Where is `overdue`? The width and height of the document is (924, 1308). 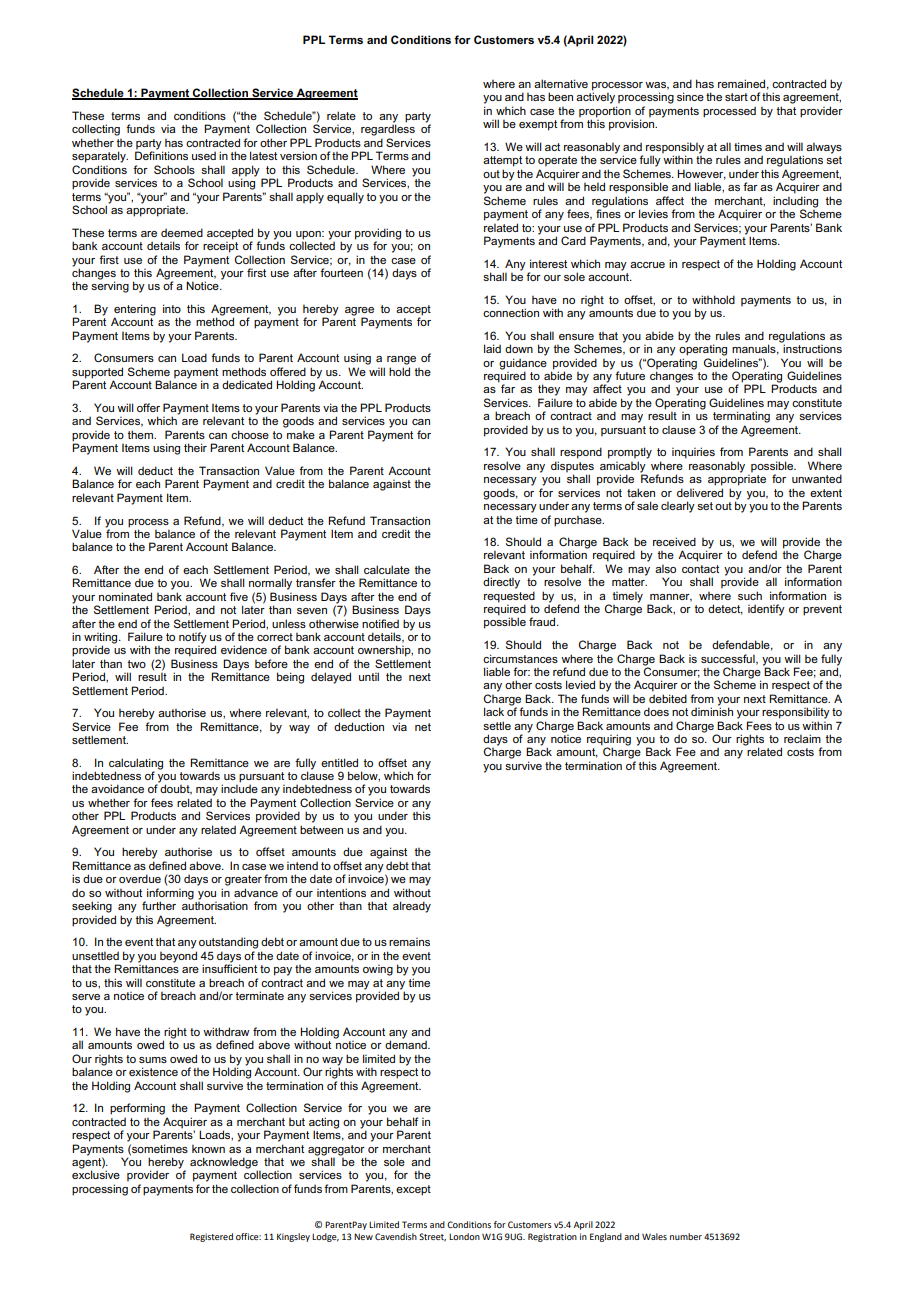 overdue is located at coordinates (140, 878).
